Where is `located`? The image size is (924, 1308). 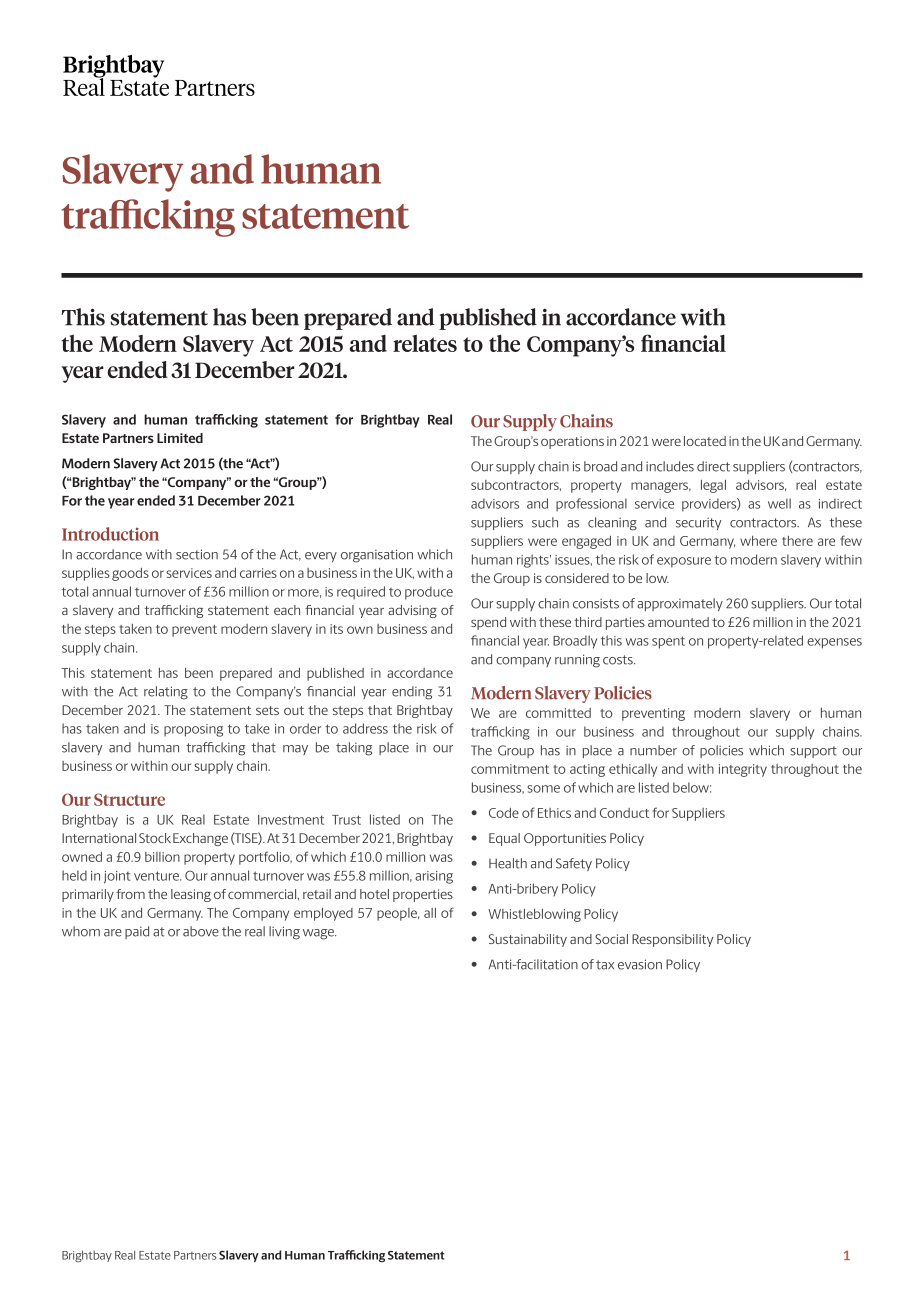 located is located at coordinates (705, 441).
